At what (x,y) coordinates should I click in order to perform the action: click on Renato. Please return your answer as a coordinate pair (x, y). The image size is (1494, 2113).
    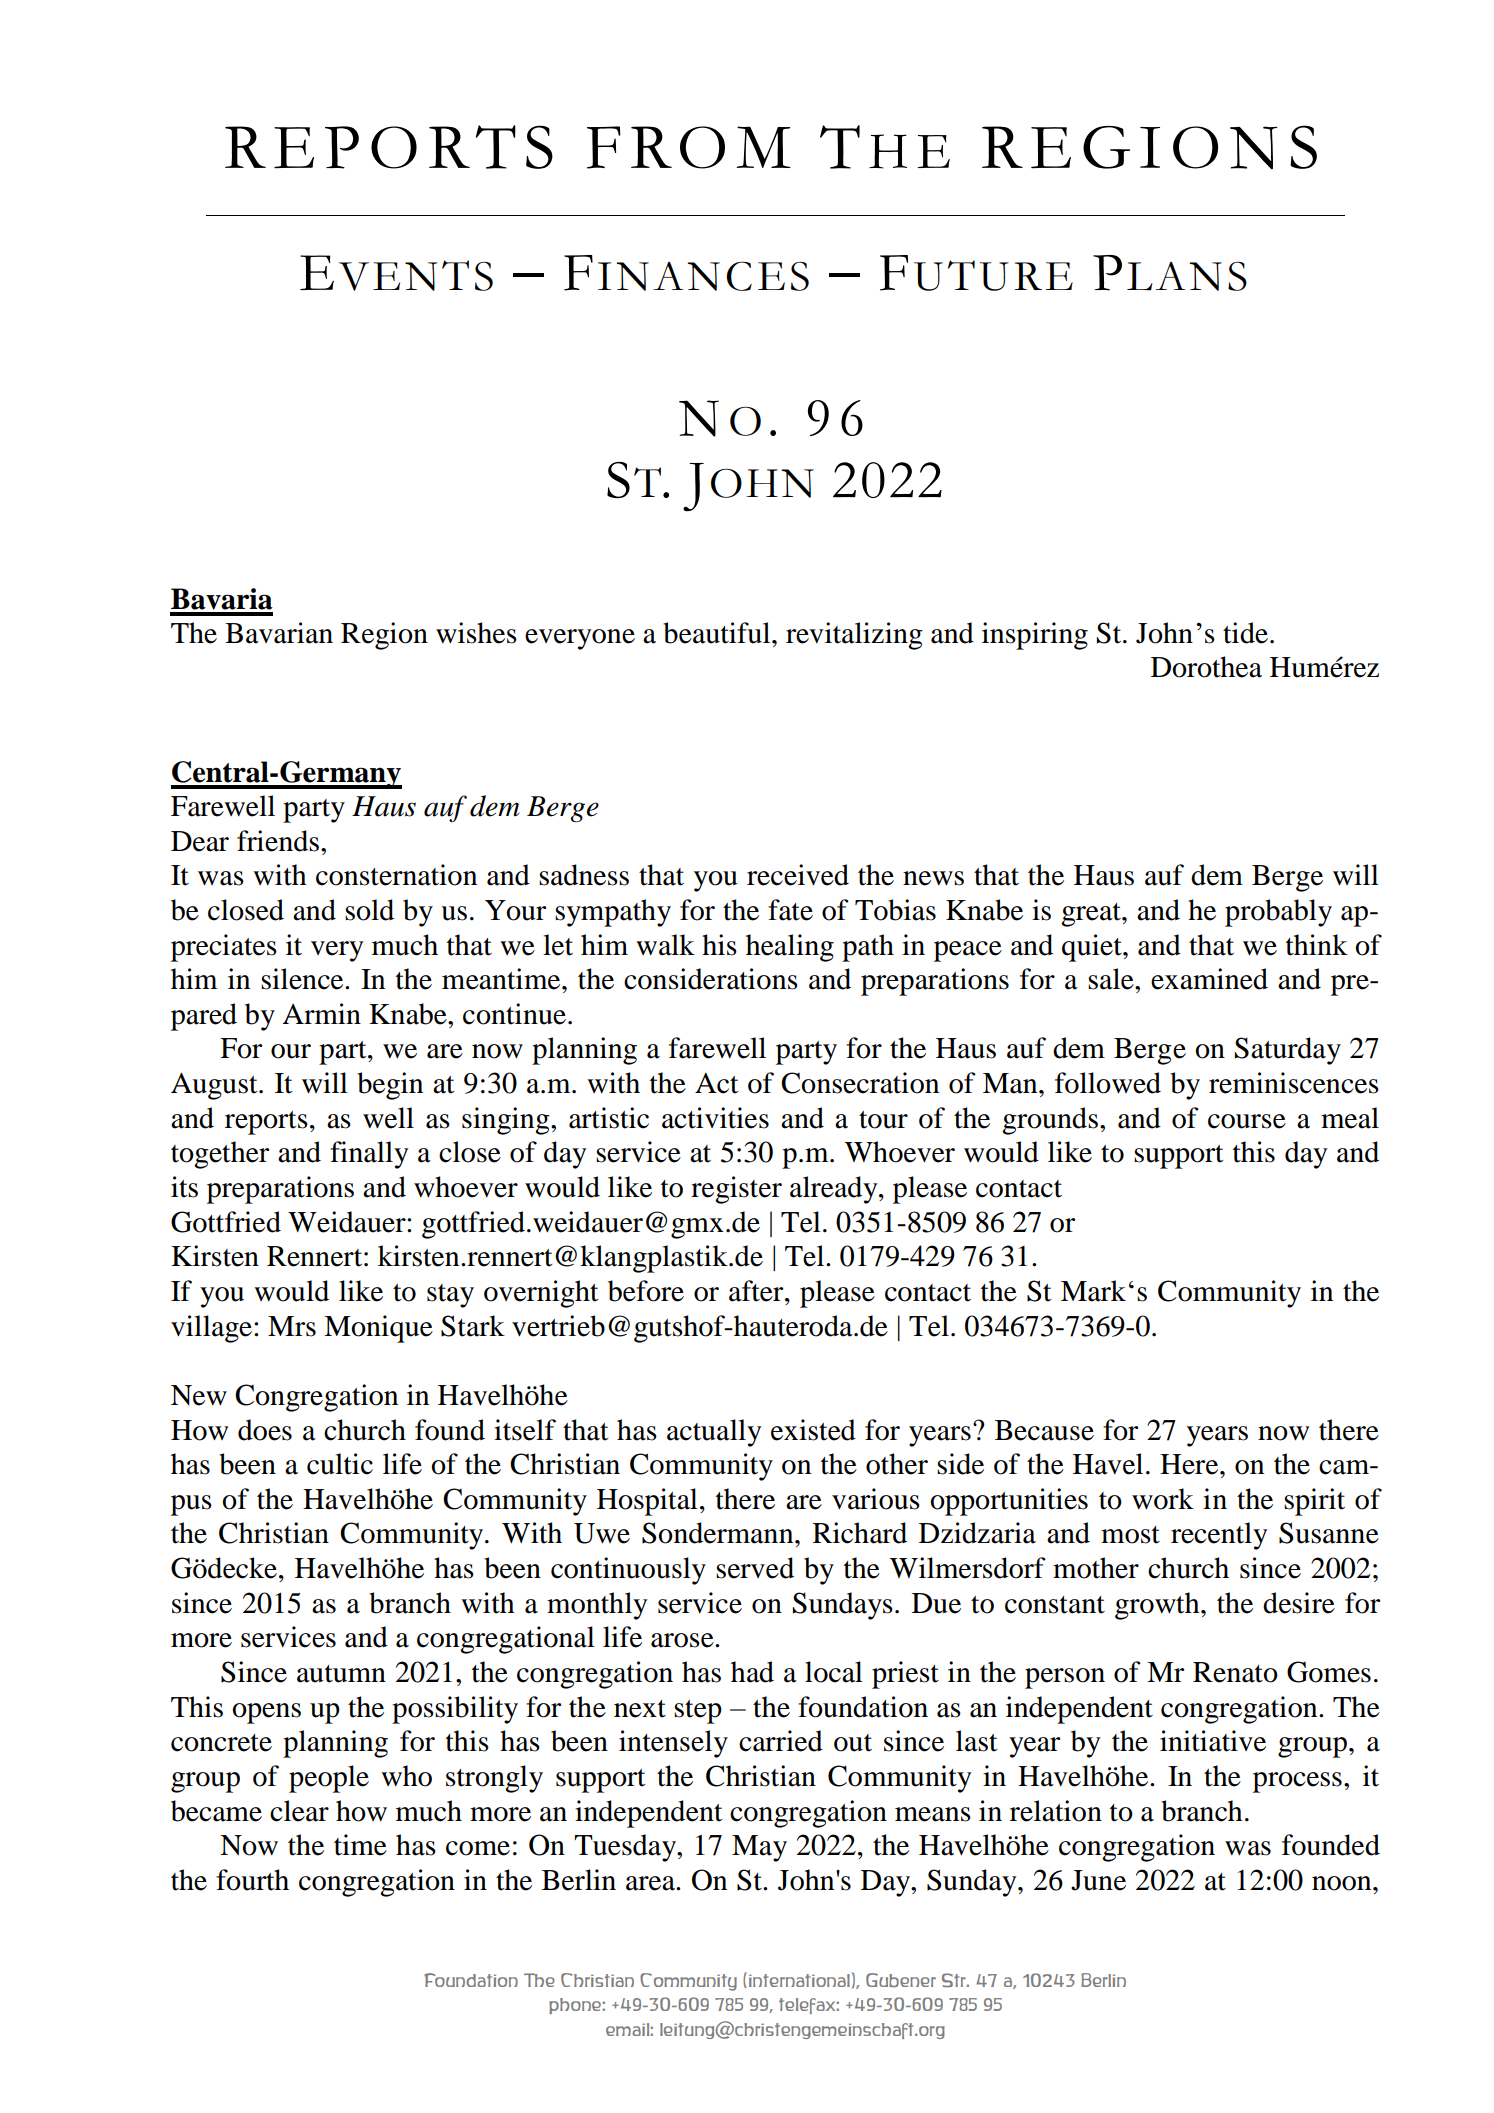
    Looking at the image, I should click on (1235, 1672).
